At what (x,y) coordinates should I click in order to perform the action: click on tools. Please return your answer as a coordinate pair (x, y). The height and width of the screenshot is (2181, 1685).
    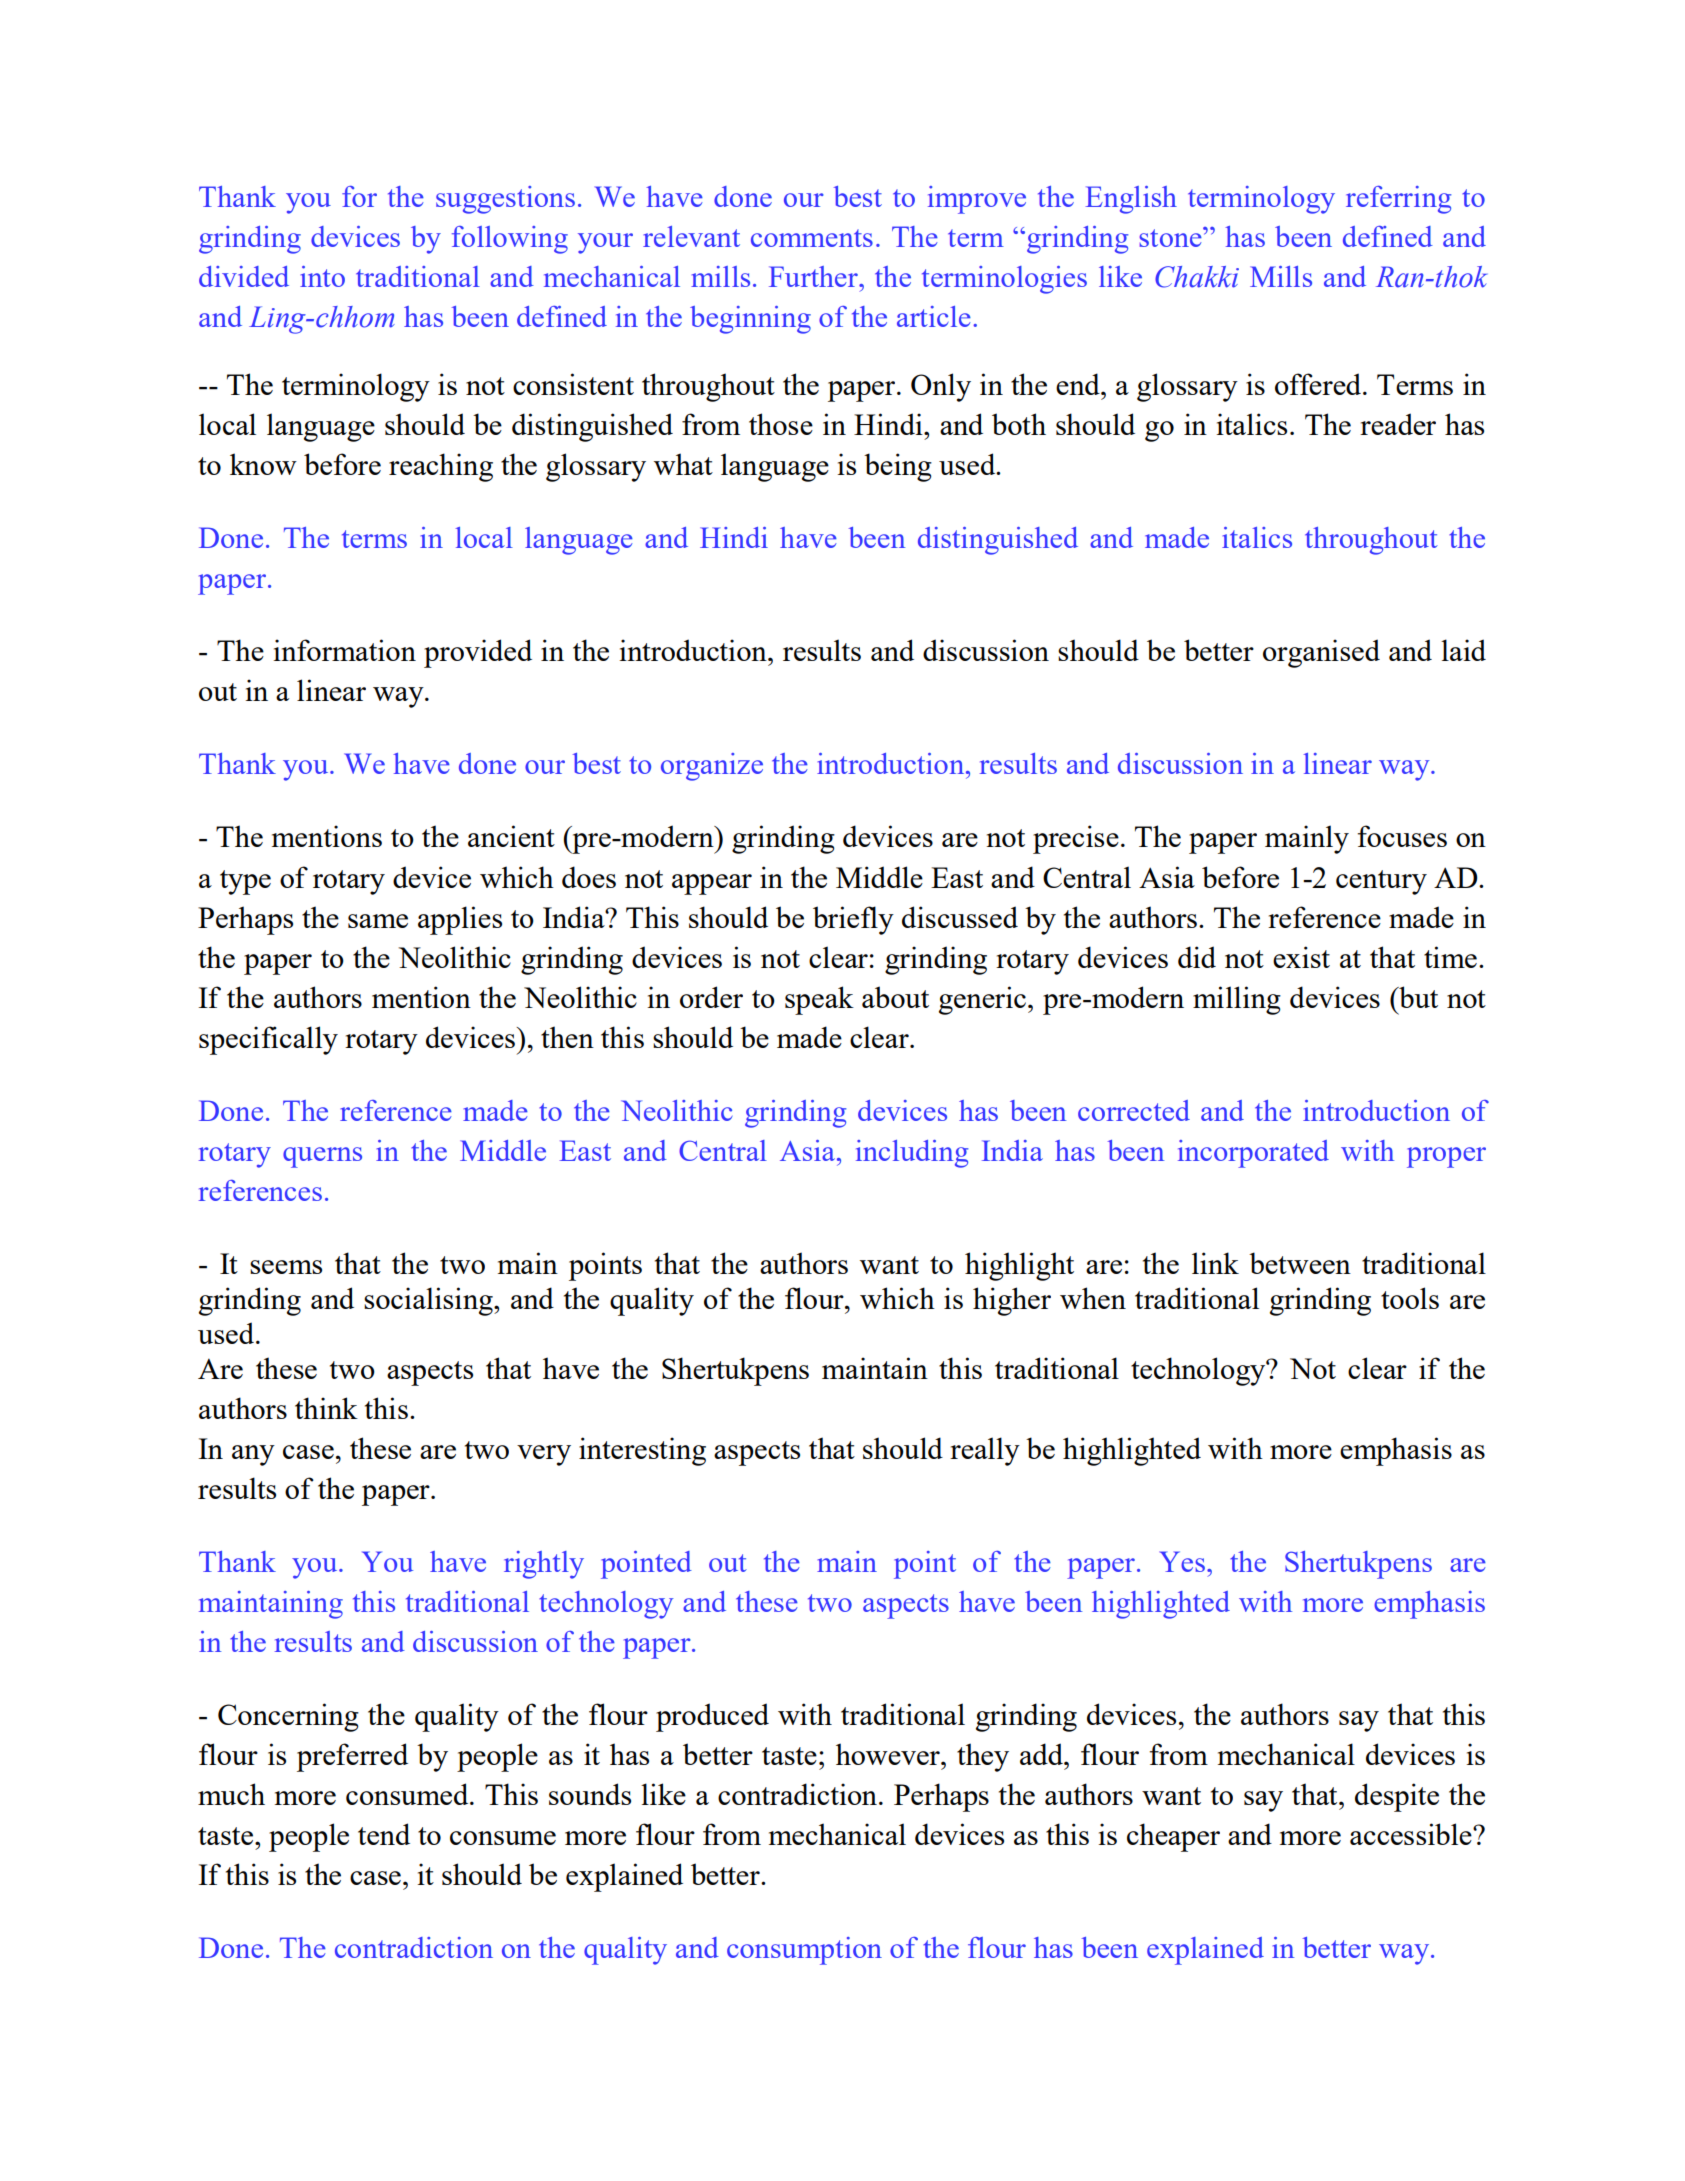
    Looking at the image, I should click on (1410, 1298).
